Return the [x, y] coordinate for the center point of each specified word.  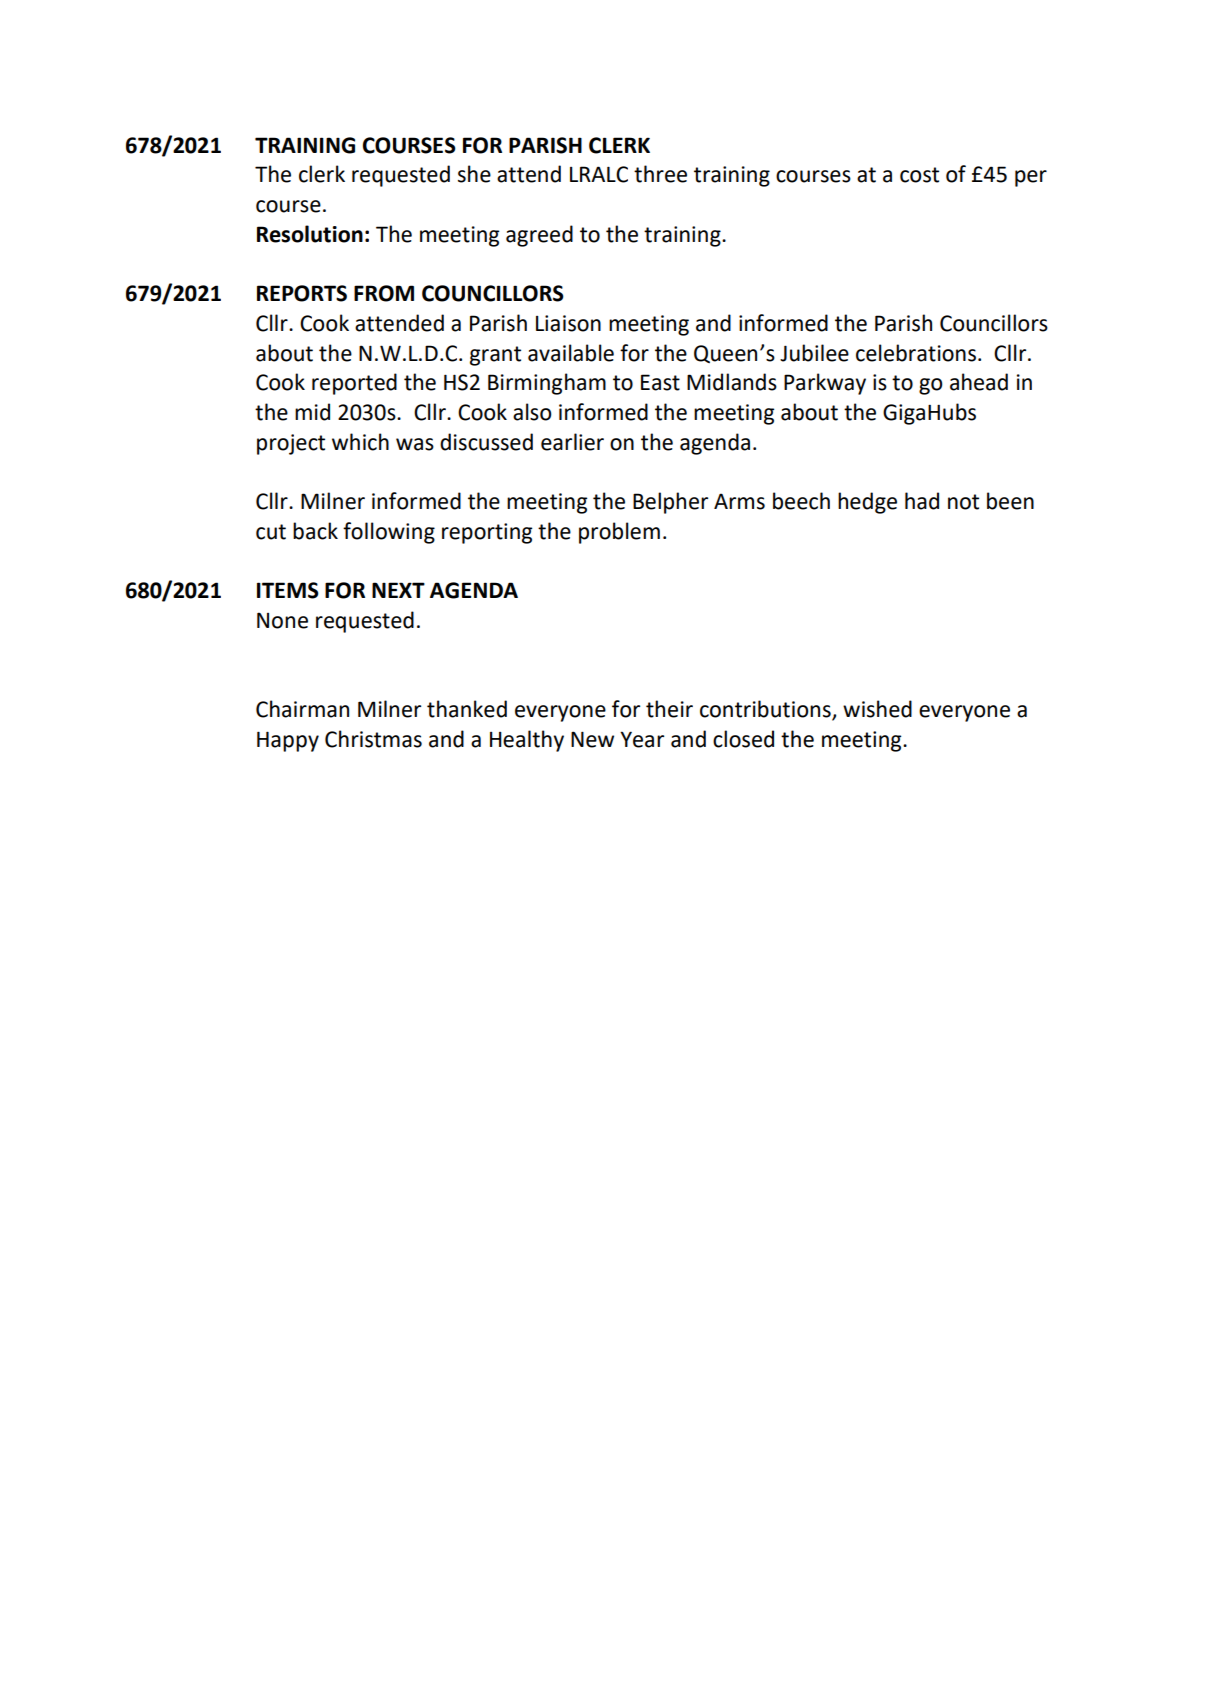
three [660, 174]
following [389, 533]
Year [642, 739]
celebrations [916, 353]
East [660, 382]
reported [354, 384]
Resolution [310, 234]
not [963, 502]
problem [619, 533]
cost [919, 175]
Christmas [373, 739]
